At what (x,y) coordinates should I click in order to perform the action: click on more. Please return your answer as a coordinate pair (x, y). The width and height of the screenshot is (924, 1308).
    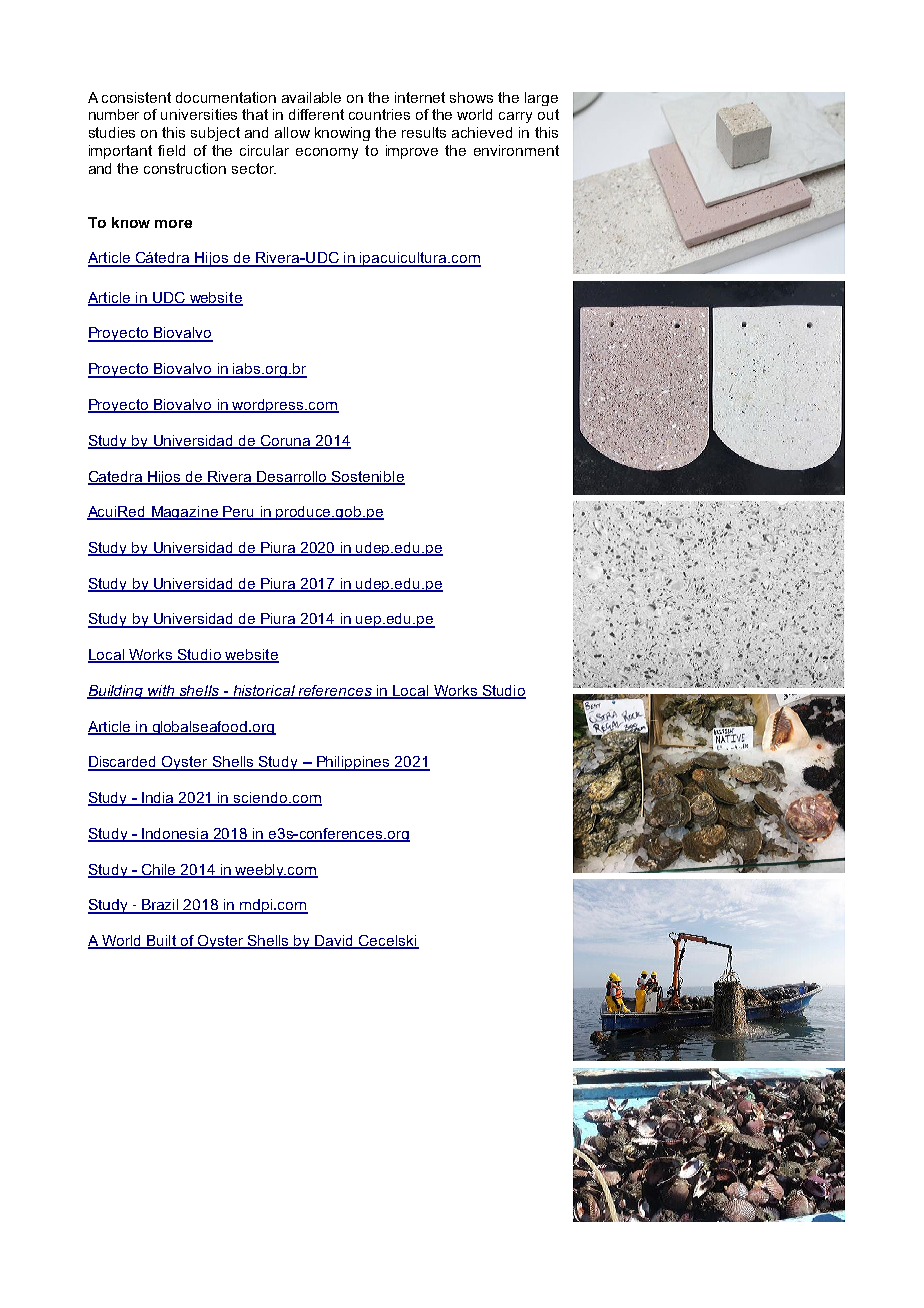
    Looking at the image, I should click on (173, 224).
